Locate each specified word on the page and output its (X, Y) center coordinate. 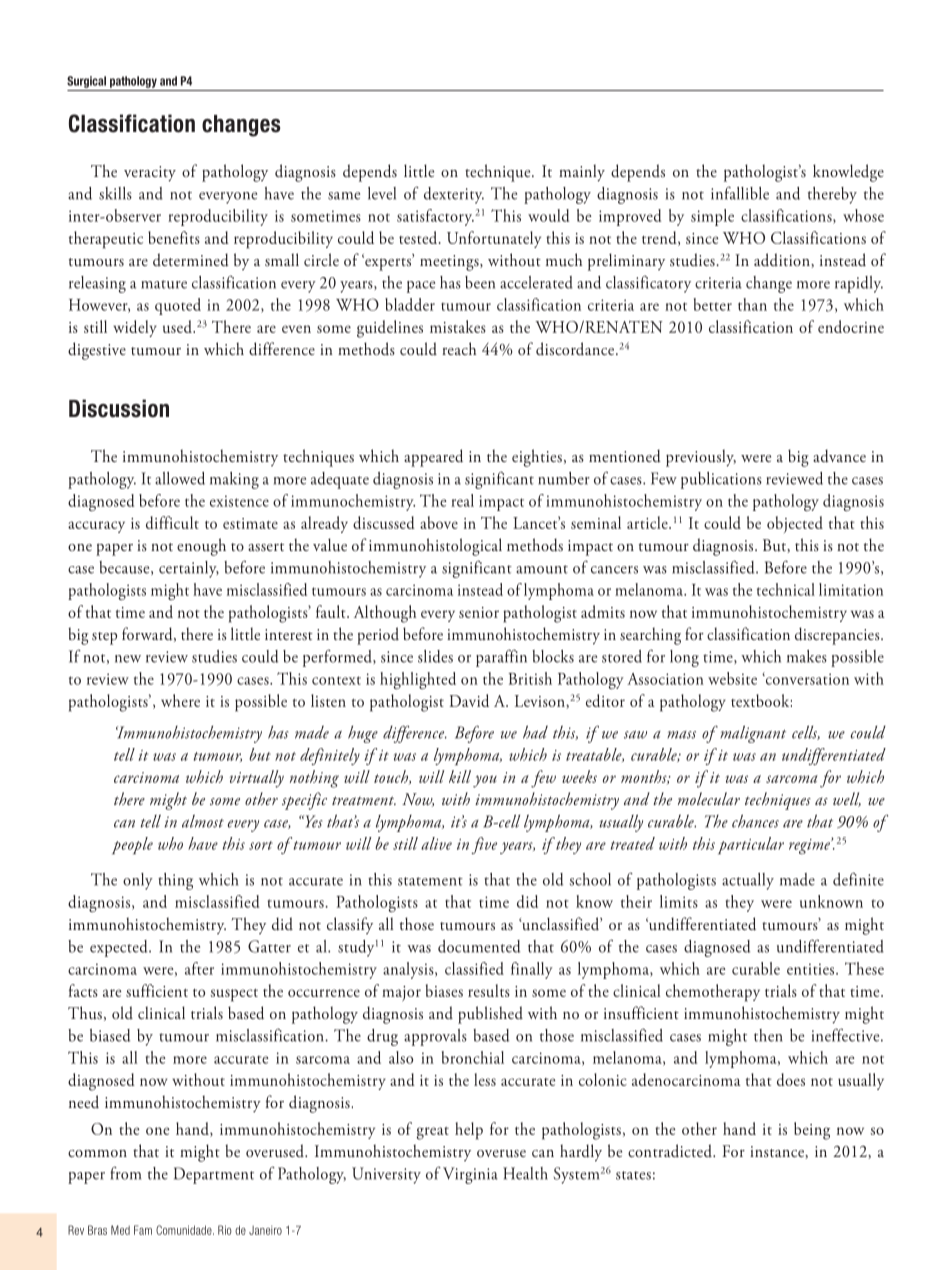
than (752, 304)
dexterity (454, 195)
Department (214, 1175)
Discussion (119, 408)
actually (748, 881)
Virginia (470, 1175)
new (128, 659)
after (199, 968)
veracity (150, 174)
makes (807, 656)
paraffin (501, 658)
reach (459, 348)
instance (778, 1152)
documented (479, 946)
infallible (740, 193)
